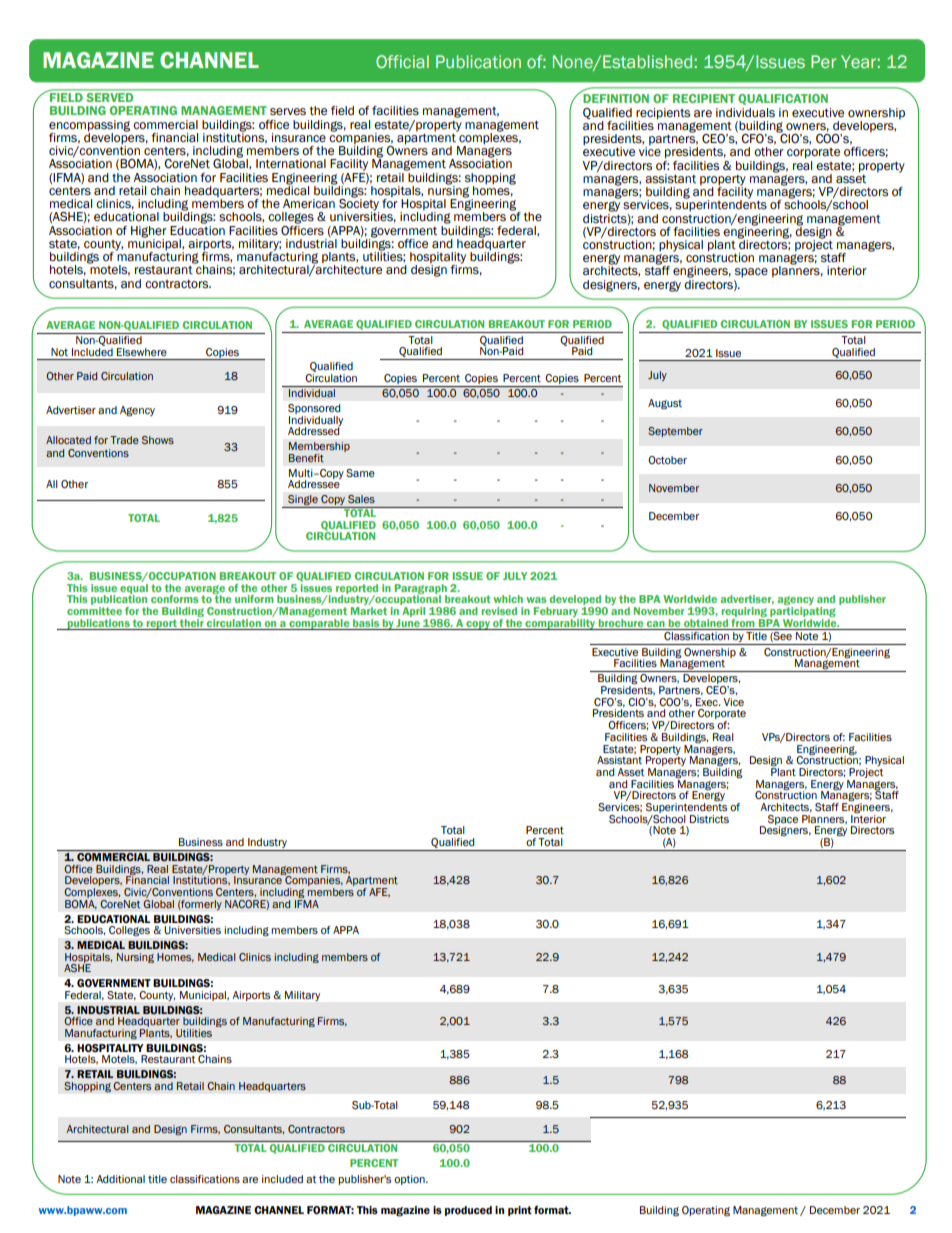  I want to click on Additional, so click(120, 1179).
